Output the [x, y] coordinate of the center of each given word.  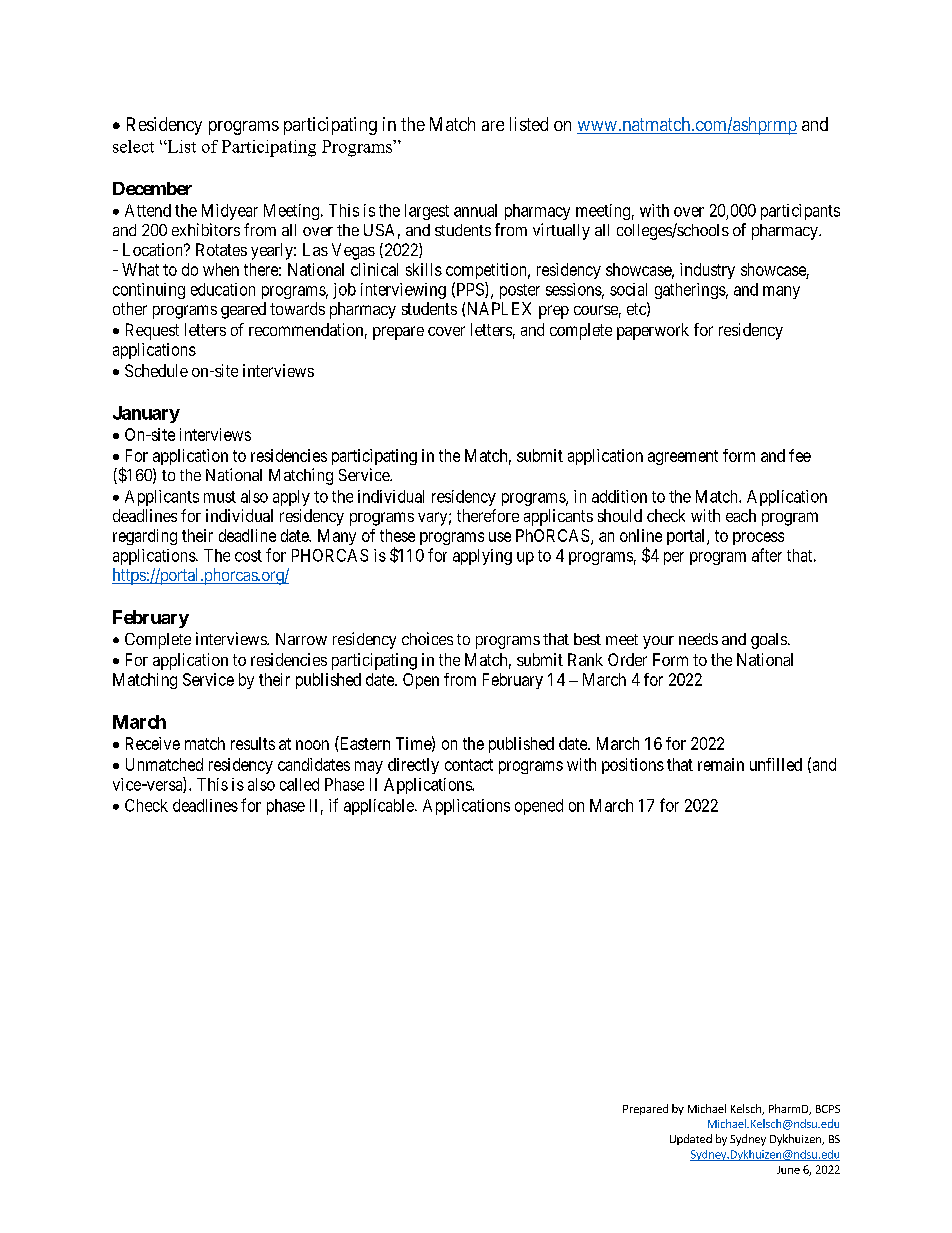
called [299, 784]
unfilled [776, 764]
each [741, 515]
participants [800, 212]
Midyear [230, 212]
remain [721, 764]
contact [469, 765]
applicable [380, 807]
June [788, 1170]
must [220, 497]
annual [475, 210]
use [500, 537]
